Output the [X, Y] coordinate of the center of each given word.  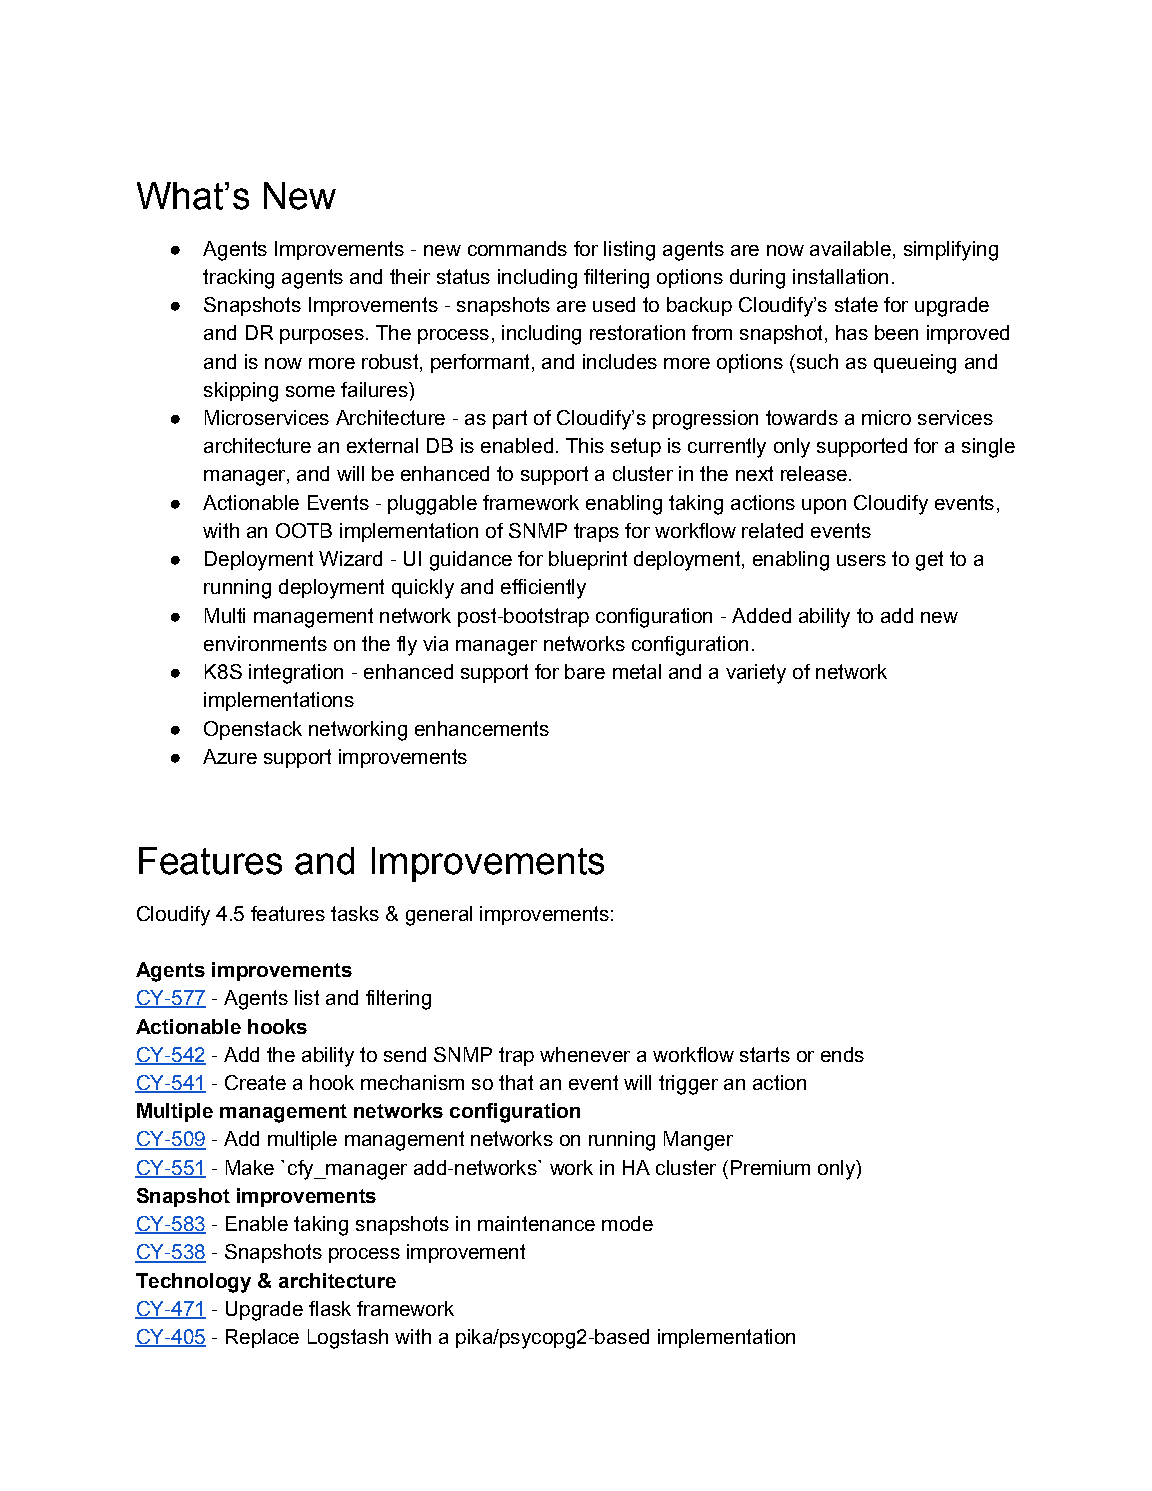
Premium [770, 1167]
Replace [262, 1338]
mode [627, 1223]
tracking [238, 279]
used [614, 304]
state [856, 304]
